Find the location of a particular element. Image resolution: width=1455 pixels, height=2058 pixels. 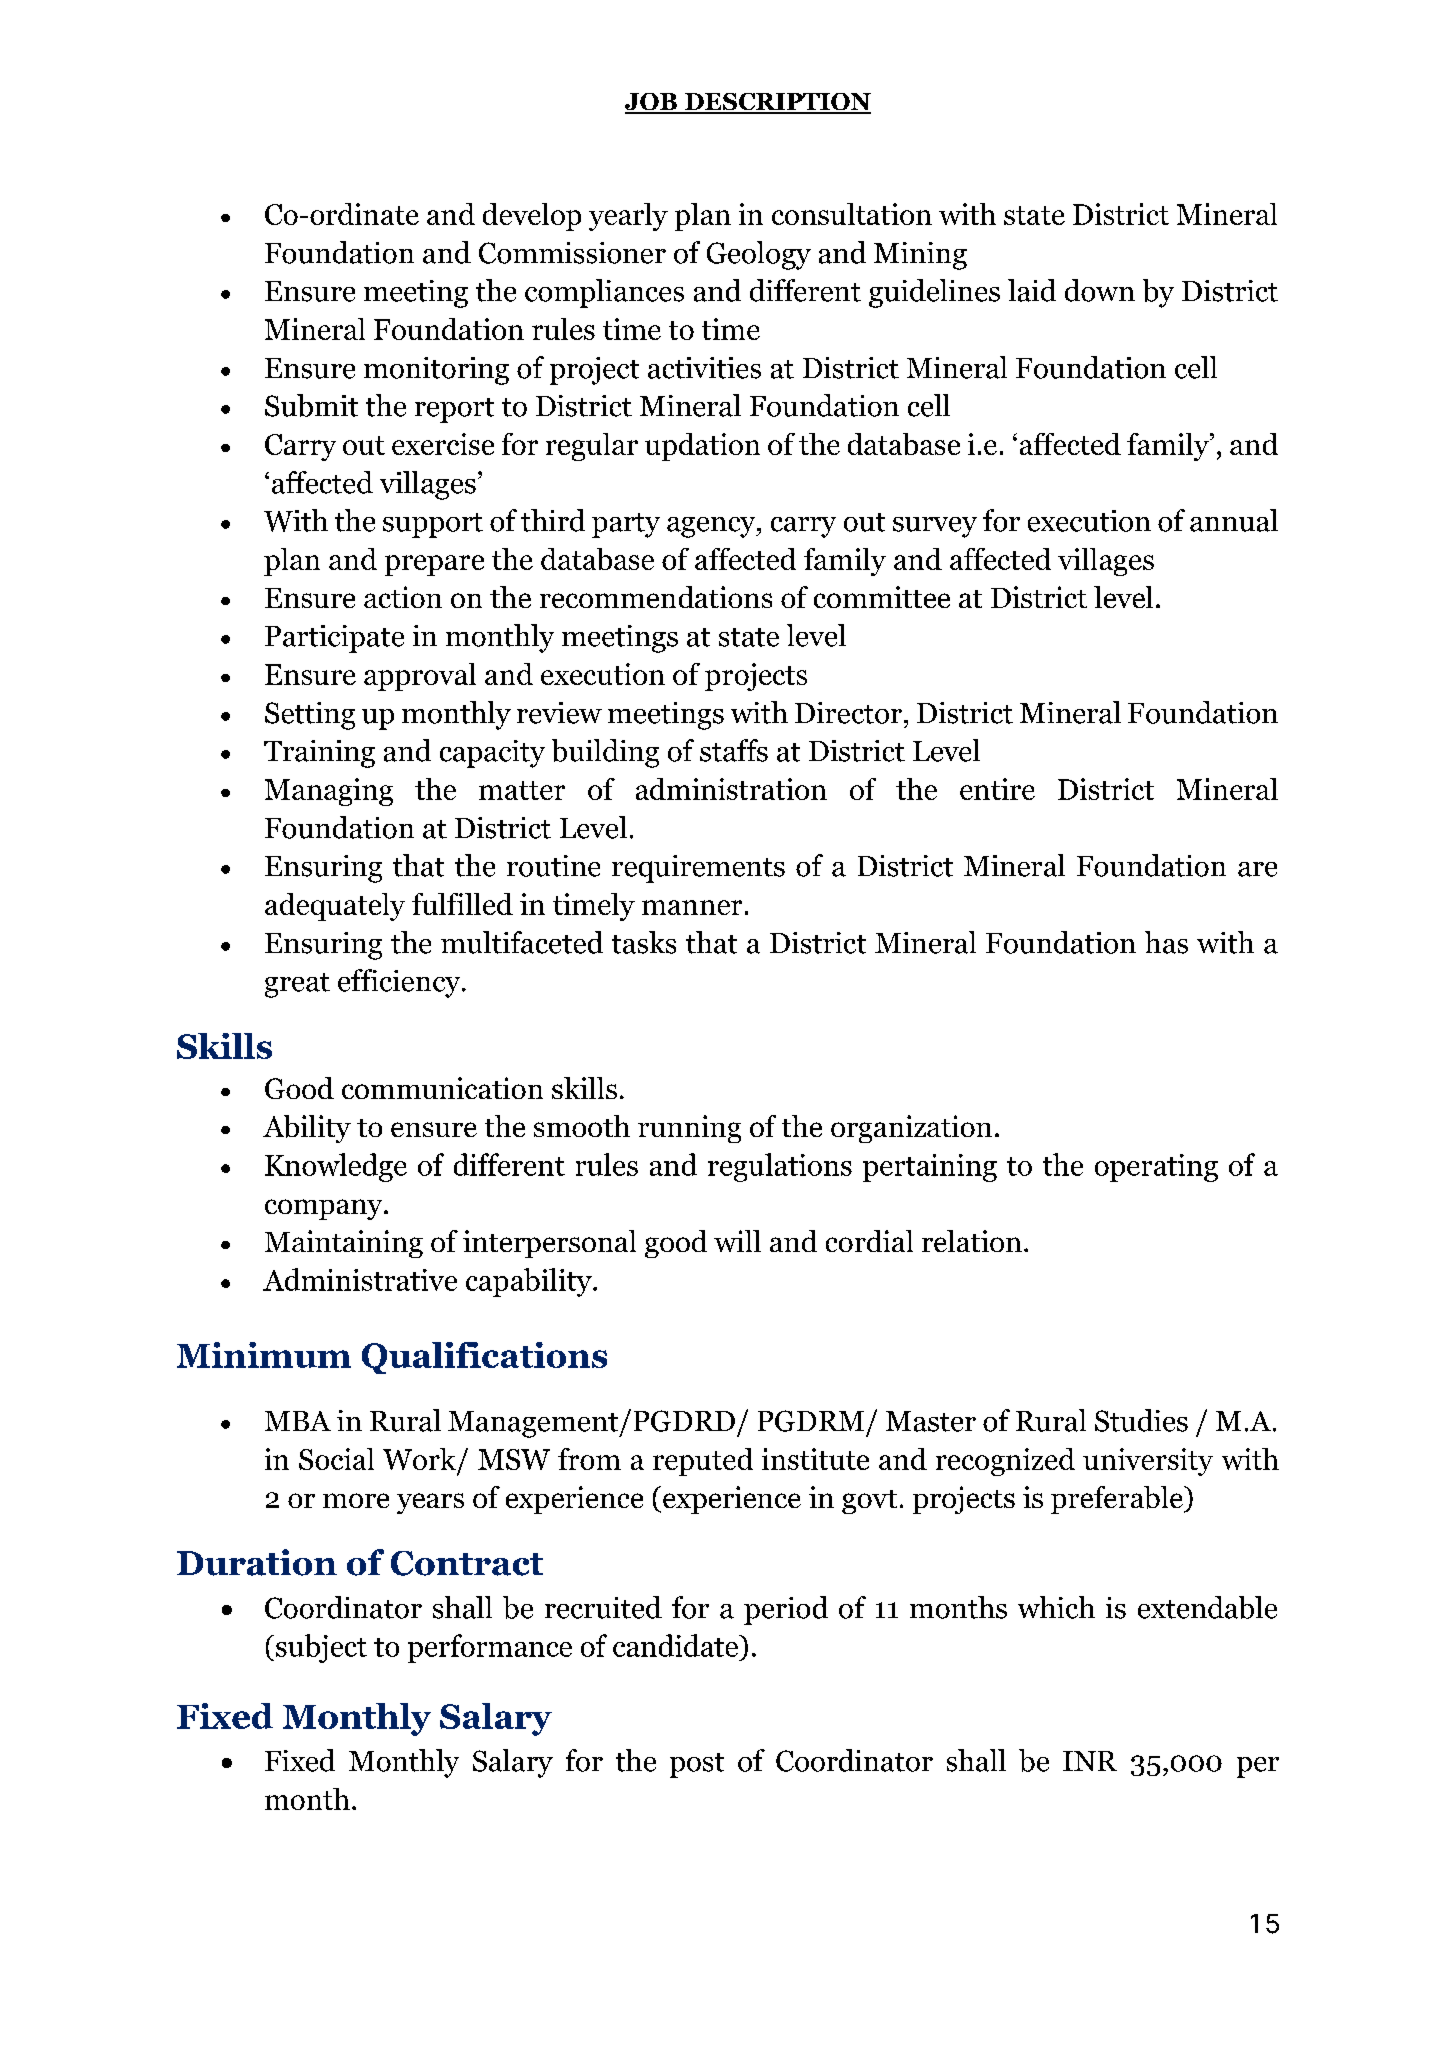

adequately is located at coordinates (335, 907).
